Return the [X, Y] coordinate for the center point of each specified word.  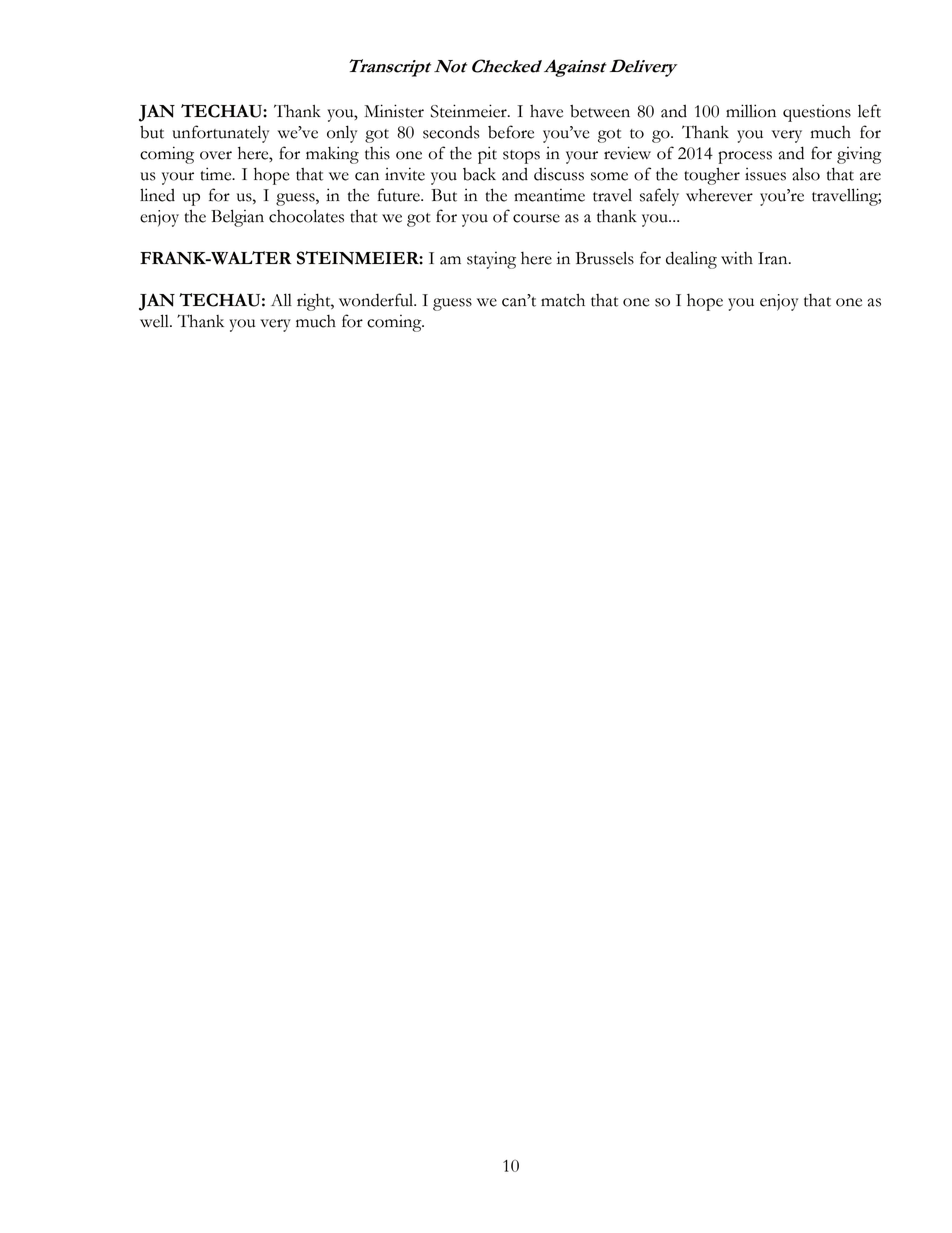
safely [659, 197]
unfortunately [220, 134]
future [400, 195]
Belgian [237, 218]
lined [157, 195]
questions [817, 113]
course [536, 218]
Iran [774, 258]
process [745, 157]
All [281, 299]
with [737, 258]
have [546, 111]
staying [491, 260]
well [155, 321]
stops [521, 157]
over [216, 155]
